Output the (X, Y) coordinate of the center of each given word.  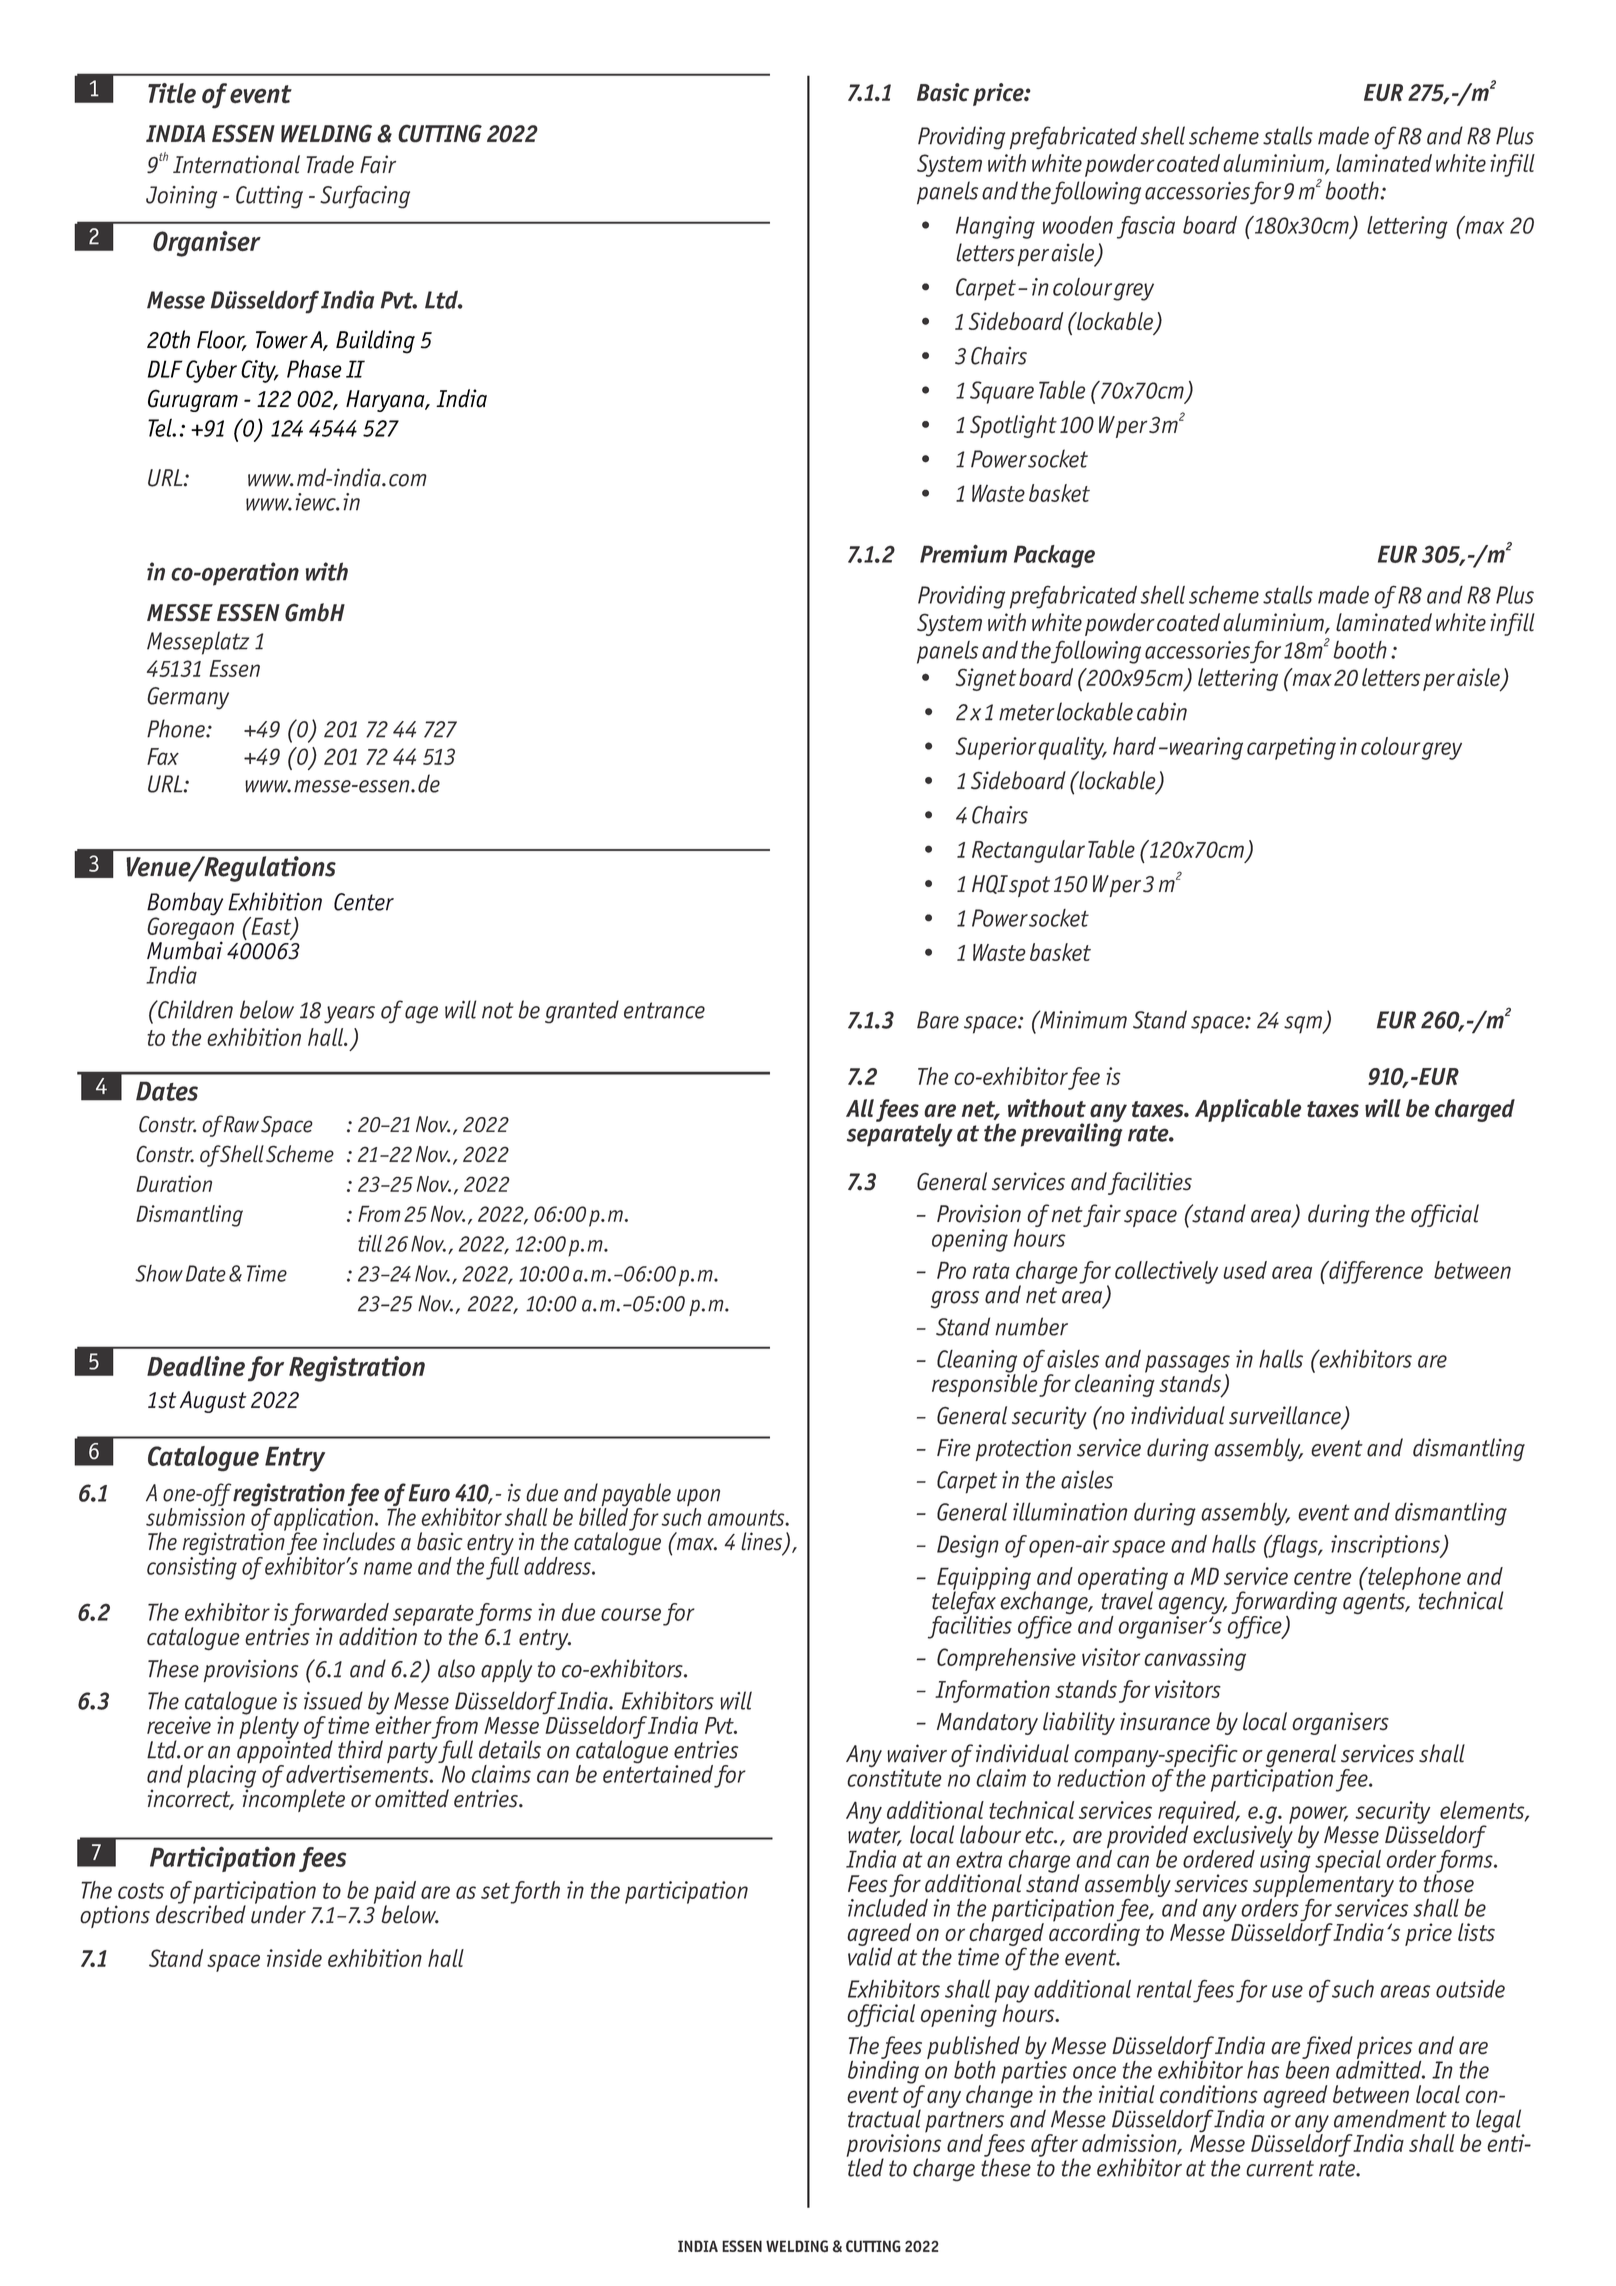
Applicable (1248, 1110)
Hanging (995, 227)
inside (294, 1958)
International (236, 164)
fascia (1146, 227)
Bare (938, 1020)
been (1307, 2068)
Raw (241, 1124)
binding (885, 2072)
